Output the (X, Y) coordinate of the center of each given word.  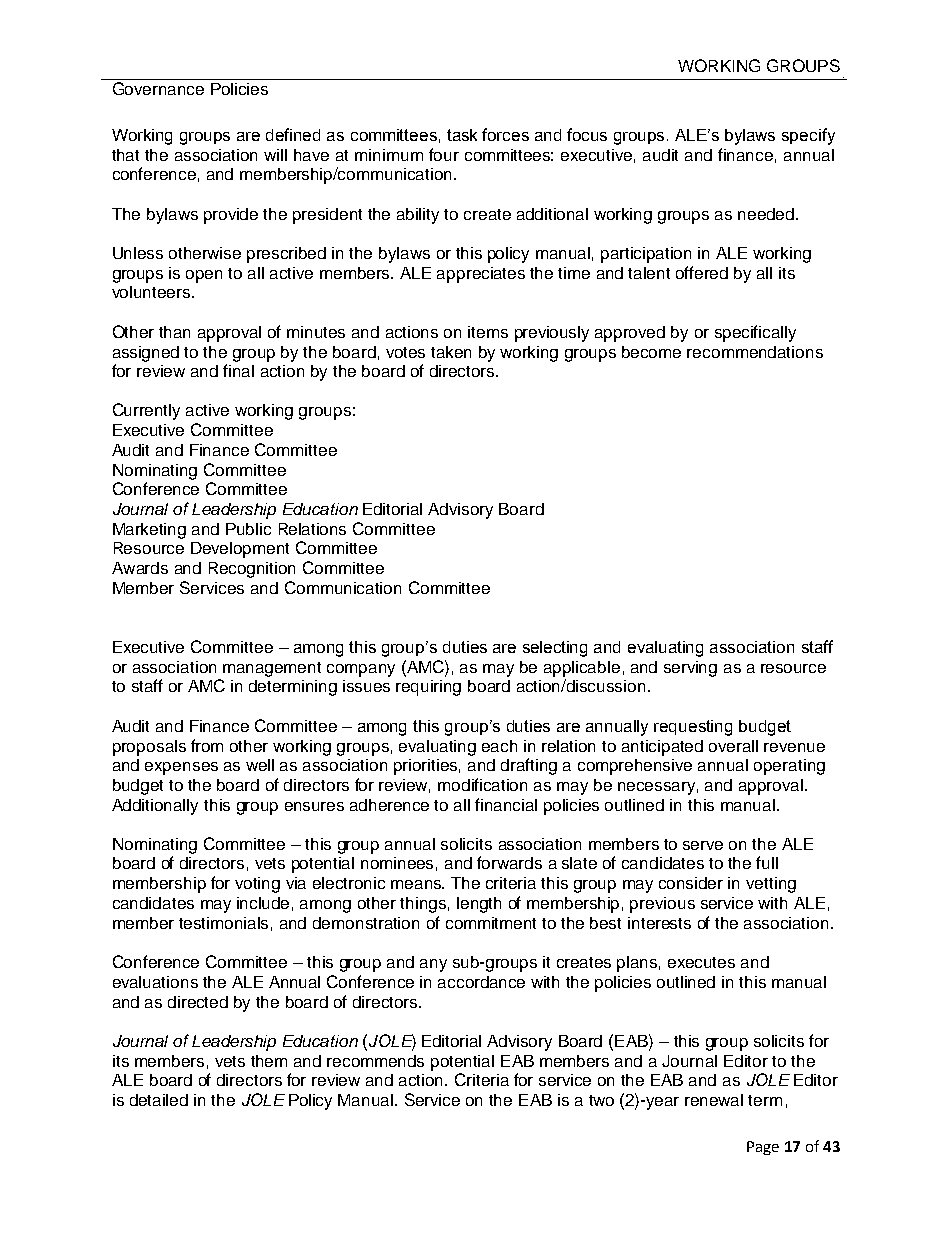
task (462, 135)
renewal (714, 1100)
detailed (159, 1100)
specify (808, 136)
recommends (375, 1061)
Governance (158, 88)
